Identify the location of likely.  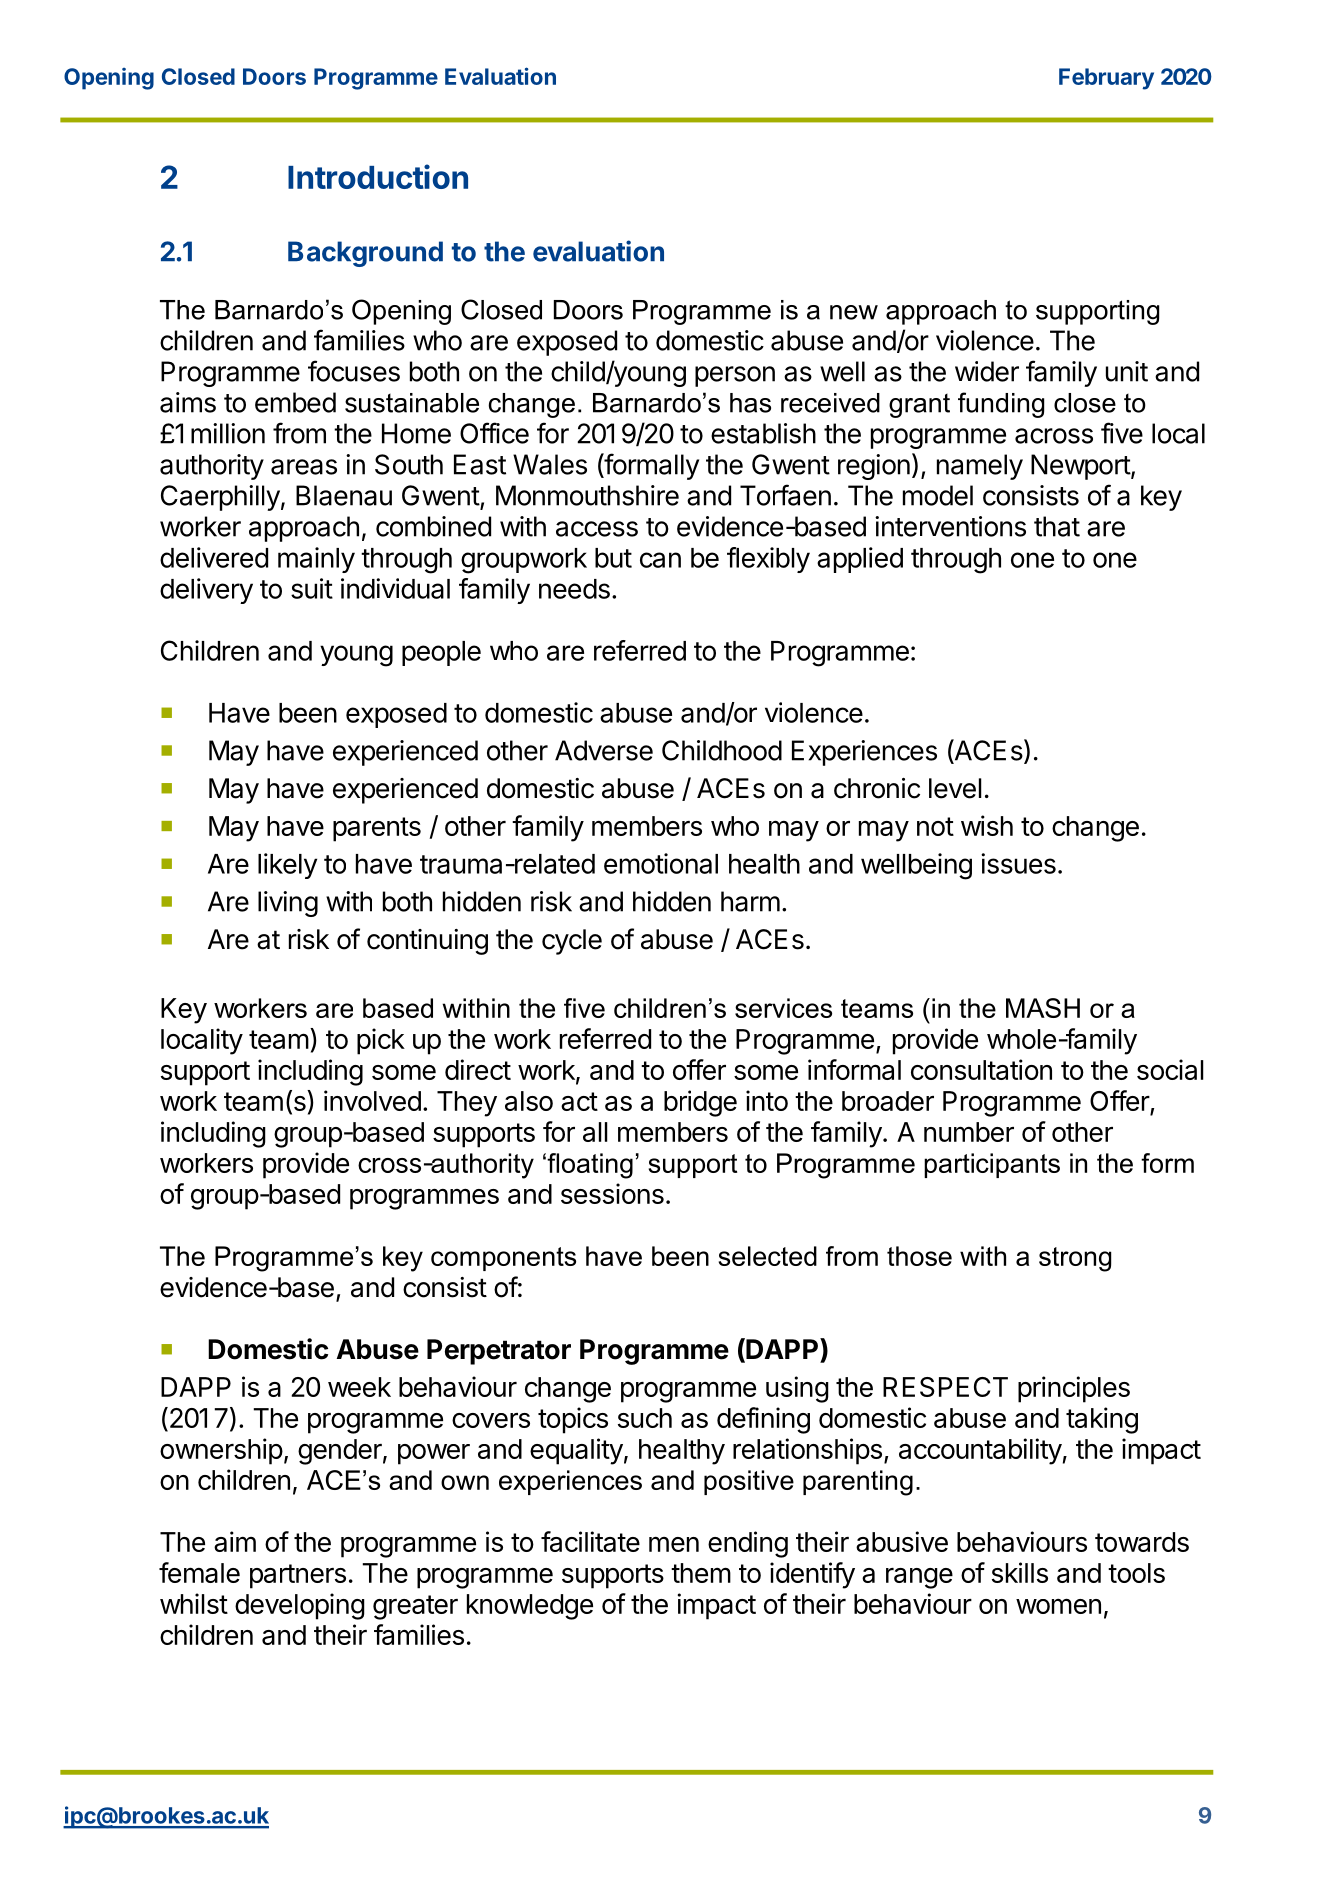
(287, 866).
